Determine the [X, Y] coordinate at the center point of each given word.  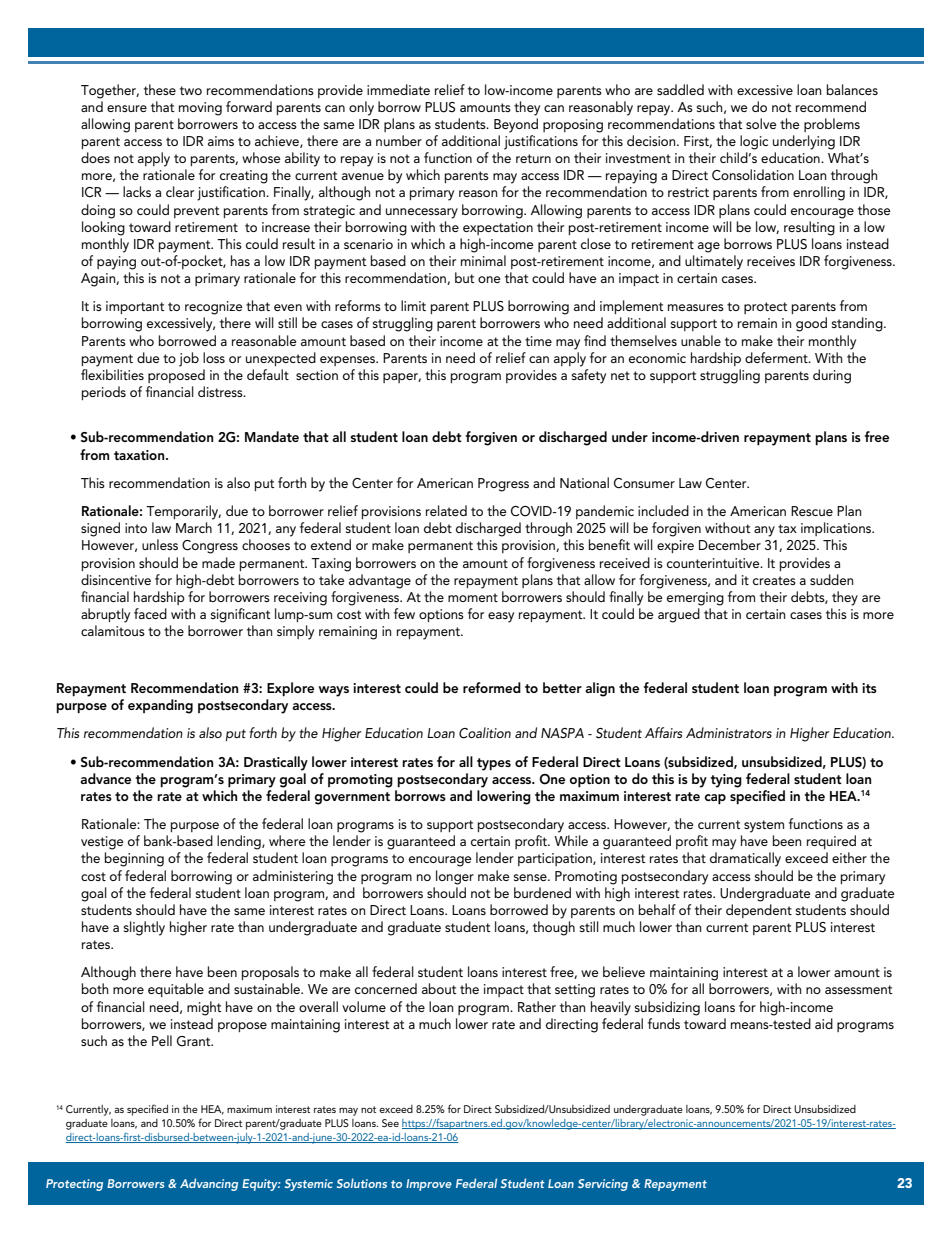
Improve [429, 1185]
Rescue [812, 511]
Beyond [516, 125]
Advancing [209, 1184]
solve [761, 123]
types [494, 764]
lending [240, 842]
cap [715, 799]
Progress [503, 485]
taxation [140, 455]
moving [200, 109]
